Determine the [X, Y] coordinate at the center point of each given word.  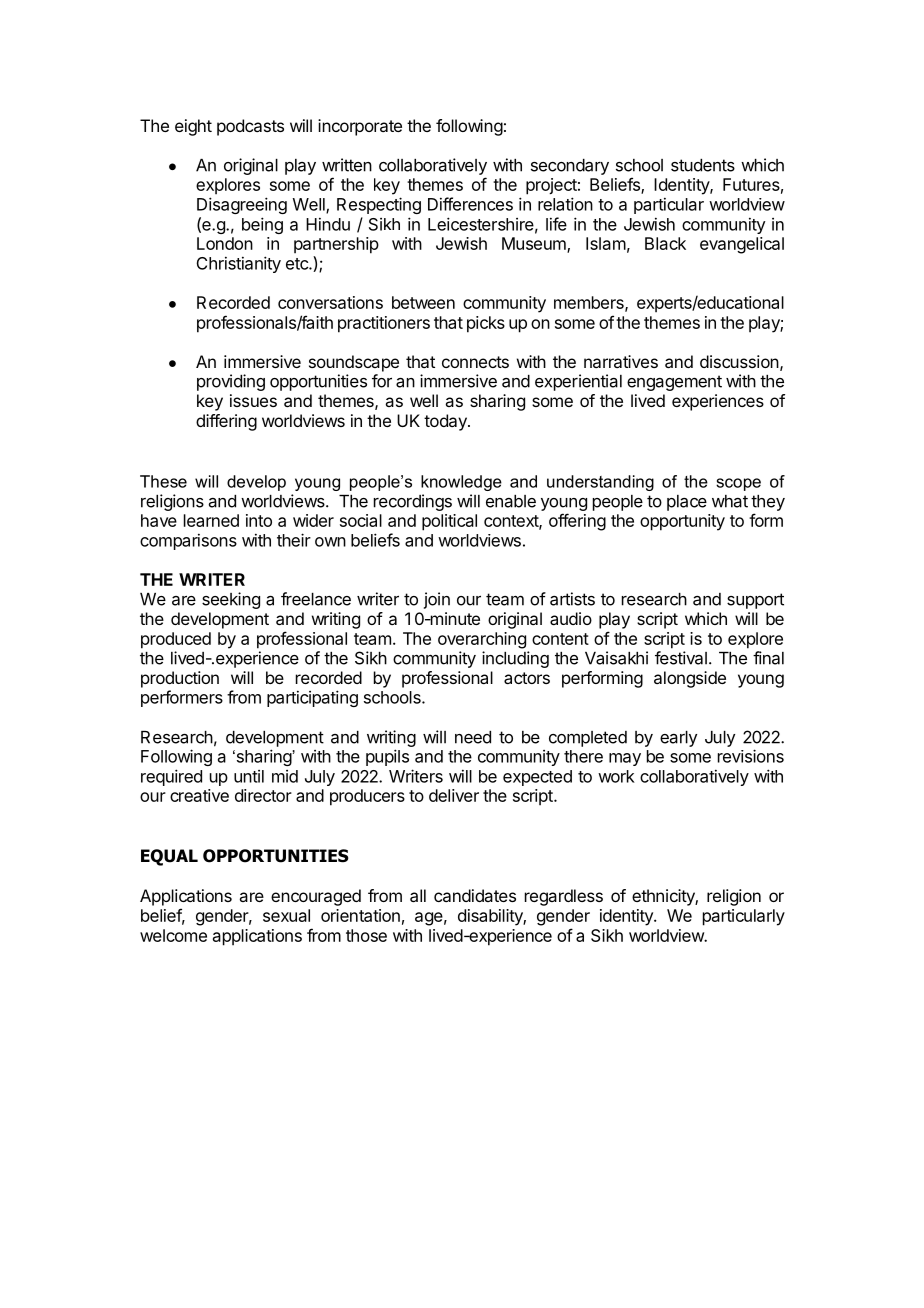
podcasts [250, 127]
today [446, 422]
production [180, 679]
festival [681, 658]
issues [253, 400]
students [703, 165]
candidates [475, 895]
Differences [470, 204]
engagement [674, 383]
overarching [482, 640]
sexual [286, 915]
